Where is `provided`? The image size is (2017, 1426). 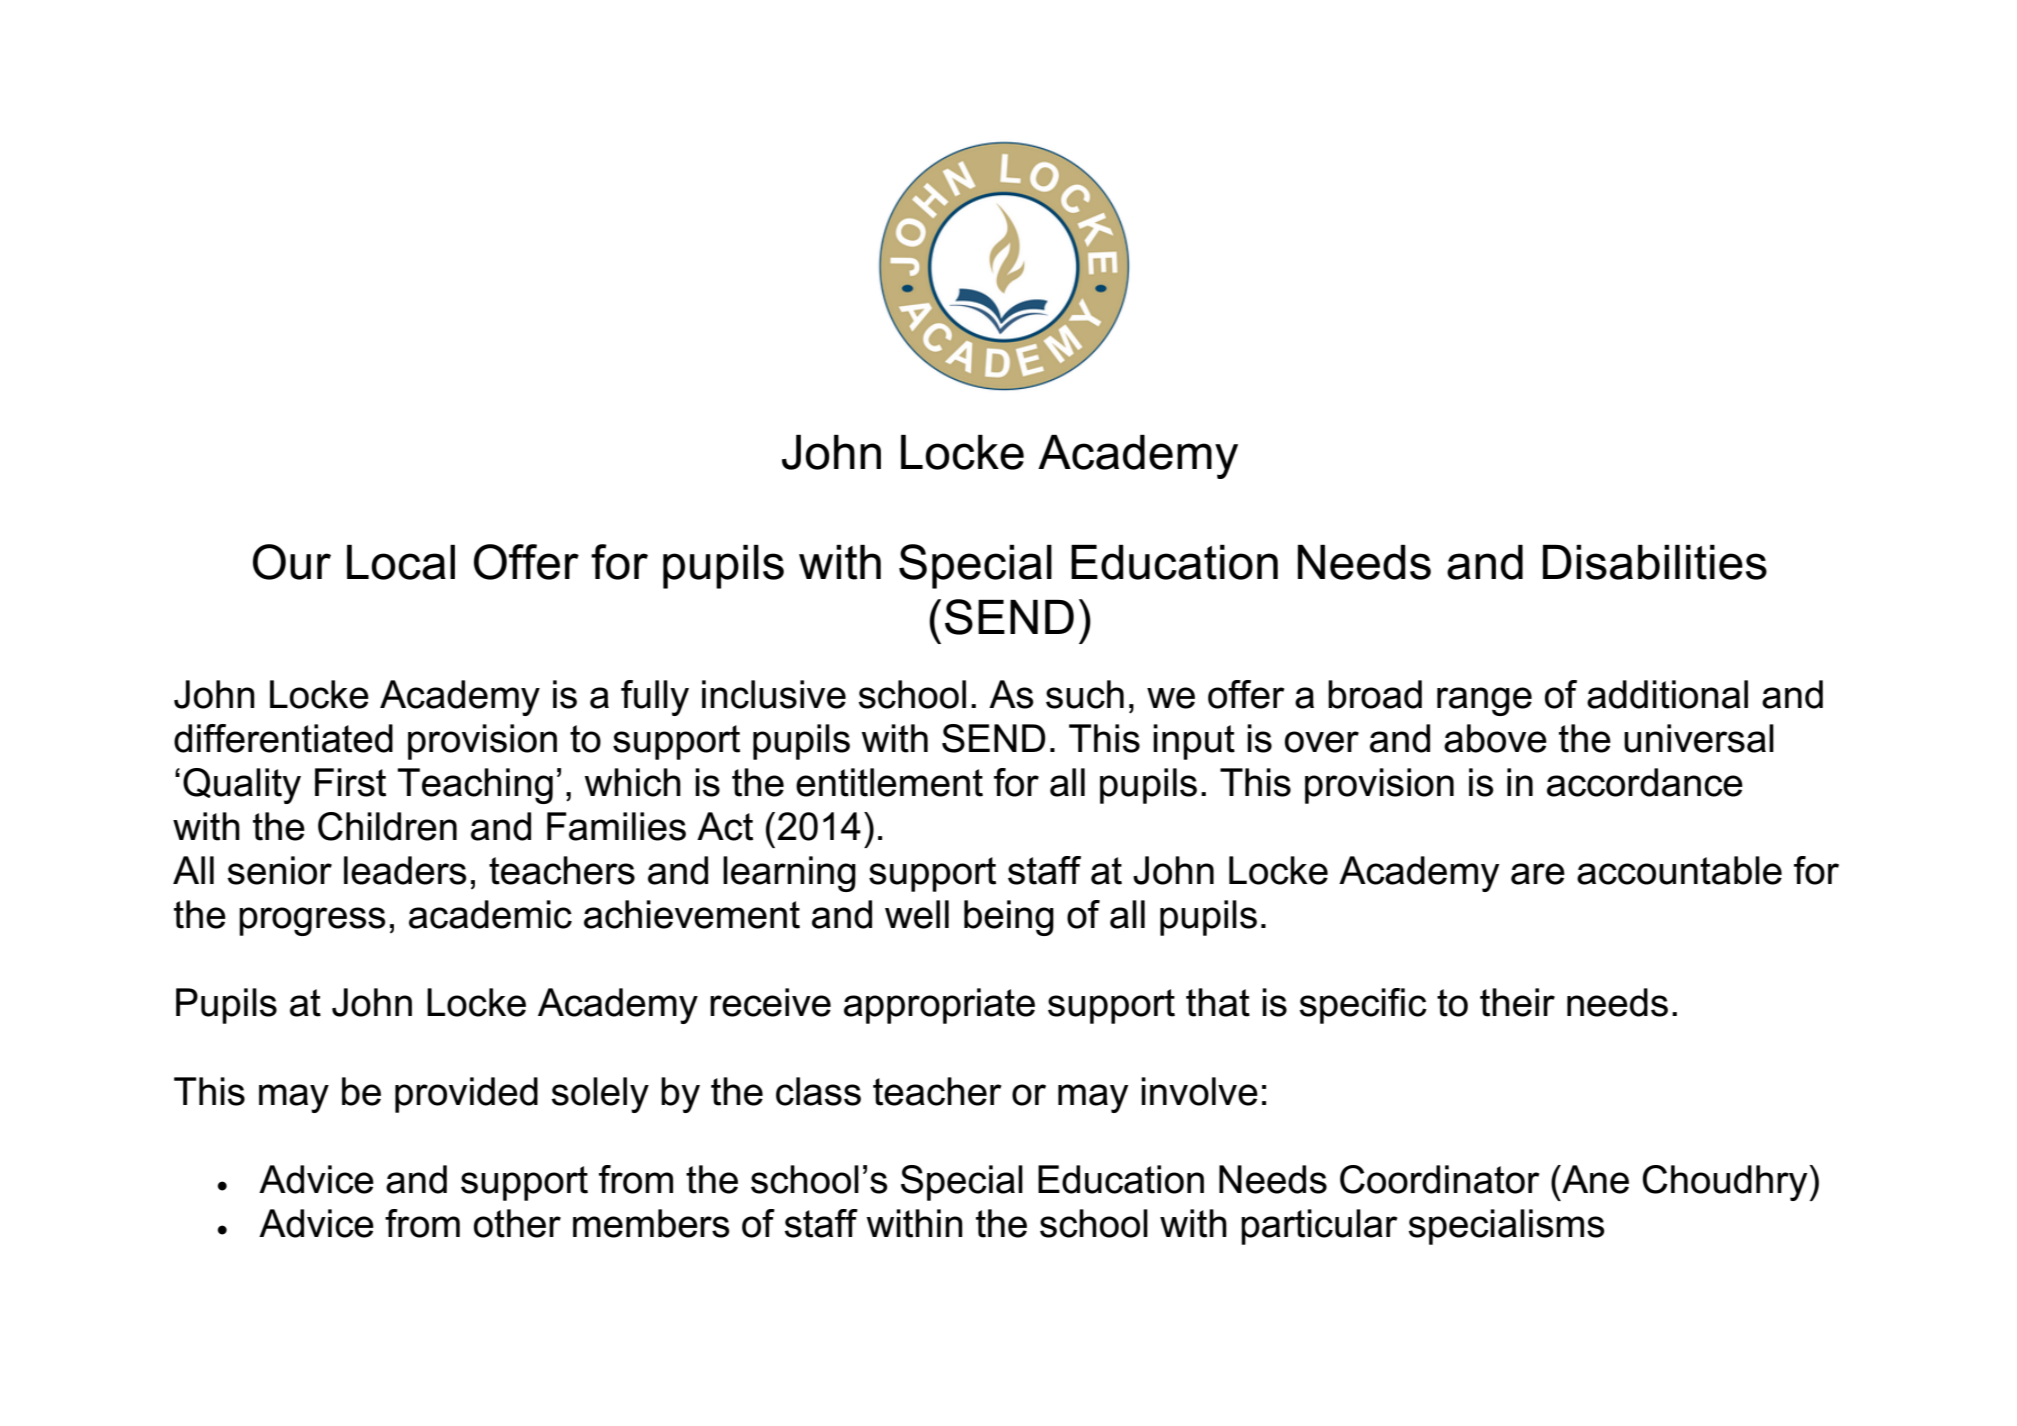
provided is located at coordinates (466, 1095).
